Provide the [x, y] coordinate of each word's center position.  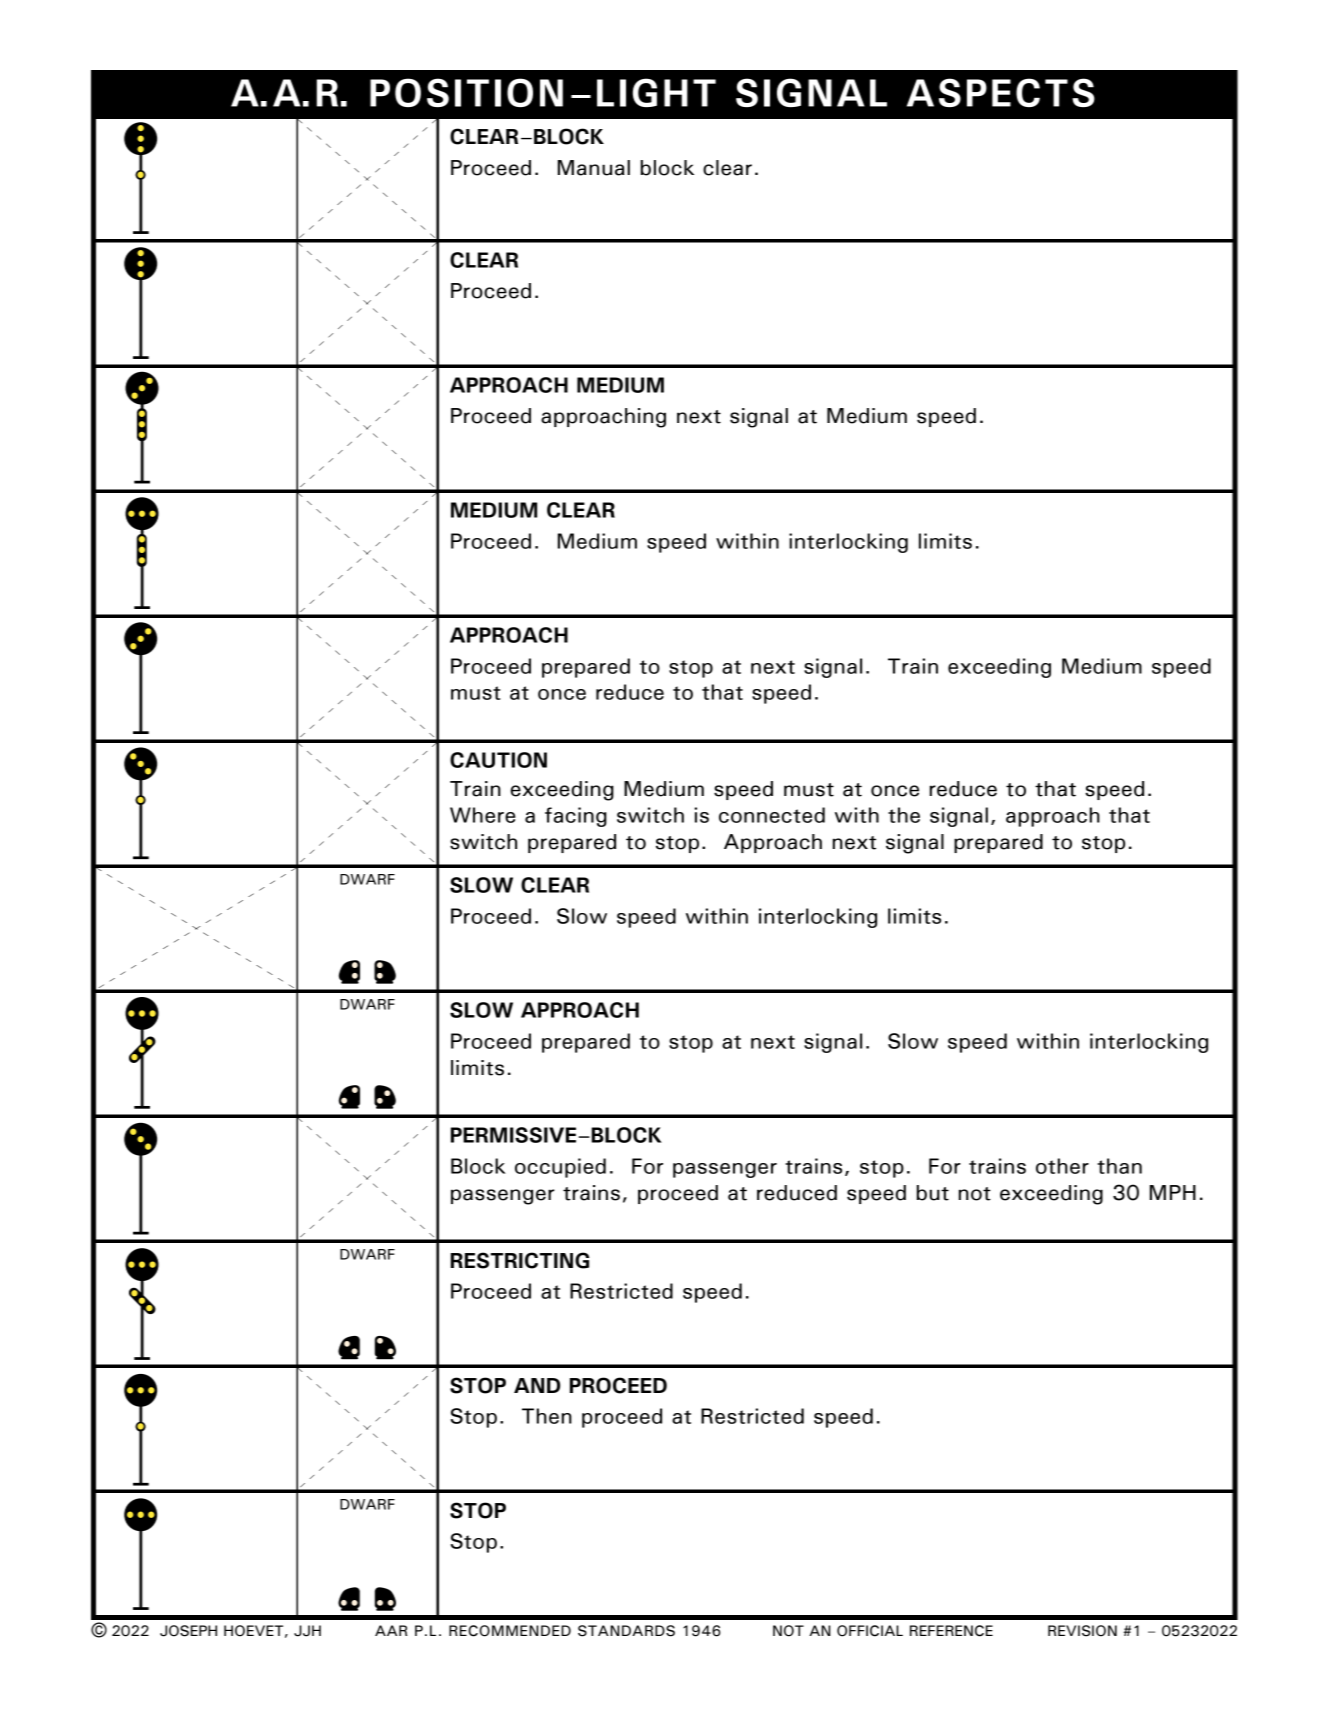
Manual [594, 168]
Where [483, 815]
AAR [391, 1630]
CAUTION [498, 760]
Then [547, 1416]
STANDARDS [626, 1631]
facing [576, 817]
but [933, 1193]
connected [772, 815]
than [1119, 1166]
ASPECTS [1001, 92]
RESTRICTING [520, 1260]
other [1062, 1166]
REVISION [1082, 1631]
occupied [560, 1168]
